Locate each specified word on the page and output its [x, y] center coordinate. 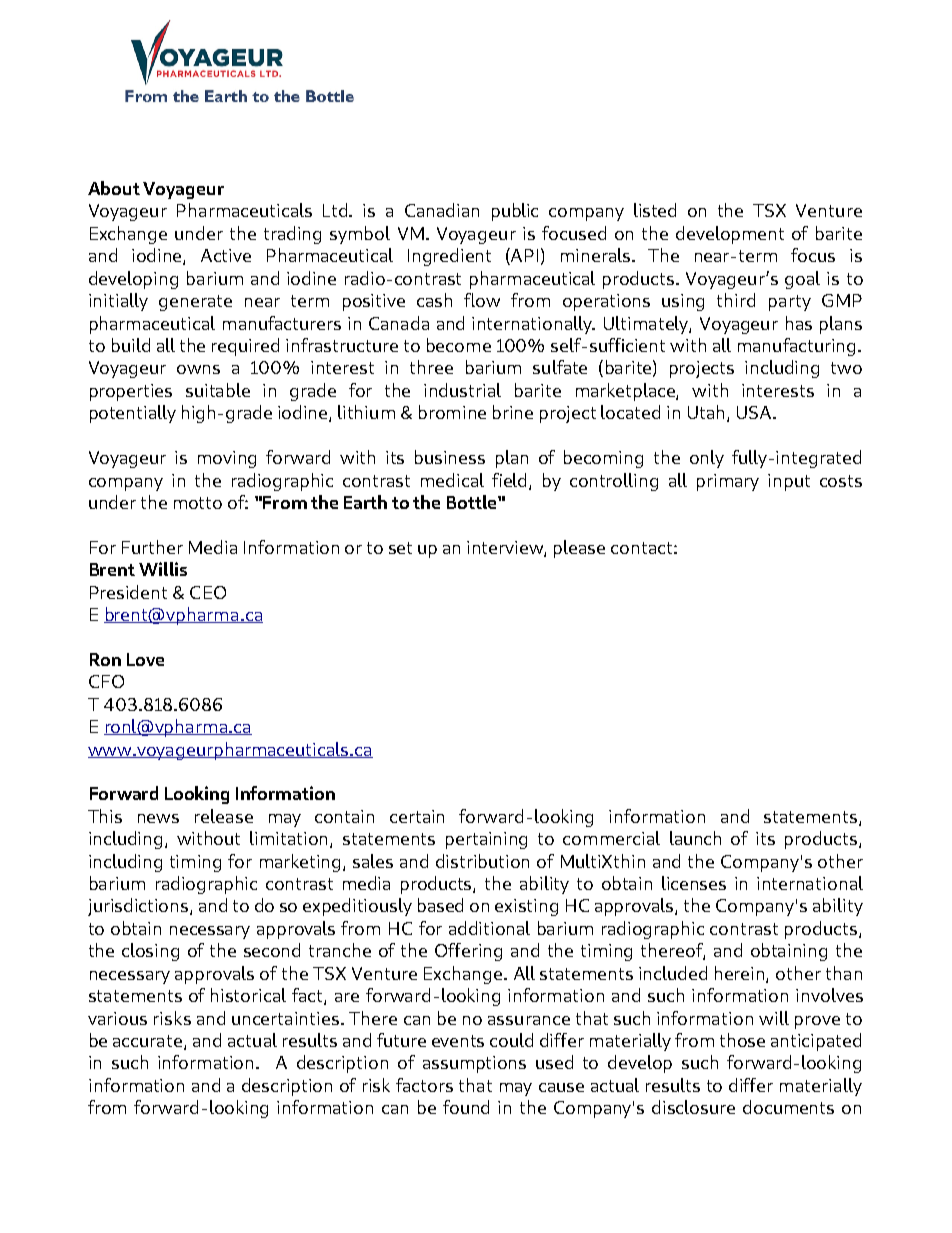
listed [655, 210]
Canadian [442, 210]
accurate [149, 1042]
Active [226, 255]
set [400, 548]
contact [641, 548]
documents [788, 1107]
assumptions [474, 1064]
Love [145, 659]
